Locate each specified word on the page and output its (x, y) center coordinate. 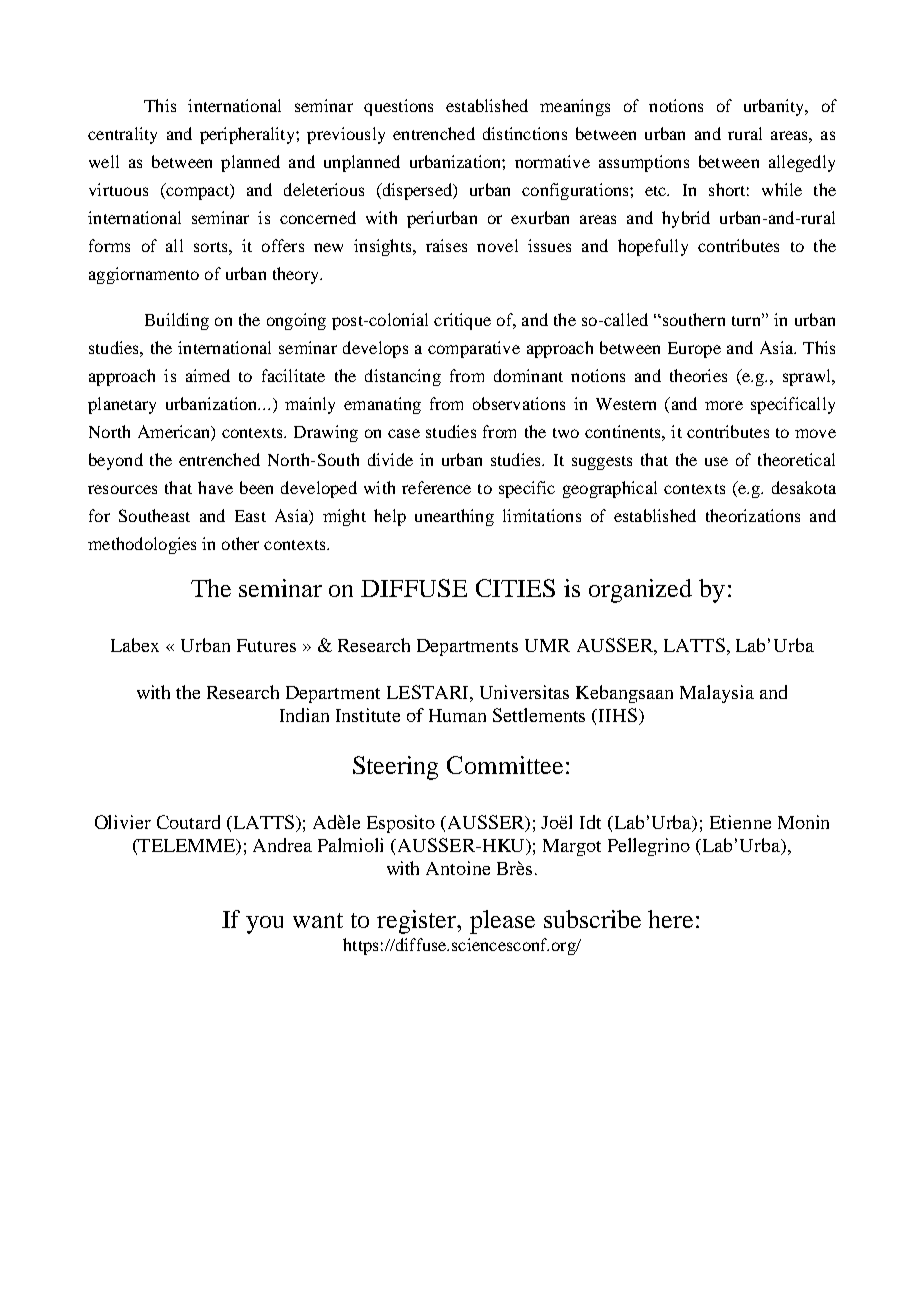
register (418, 922)
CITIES (515, 588)
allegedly (802, 163)
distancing (403, 377)
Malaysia (717, 694)
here (670, 919)
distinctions (525, 133)
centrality (122, 135)
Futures (266, 645)
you (264, 925)
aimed (208, 375)
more (724, 405)
